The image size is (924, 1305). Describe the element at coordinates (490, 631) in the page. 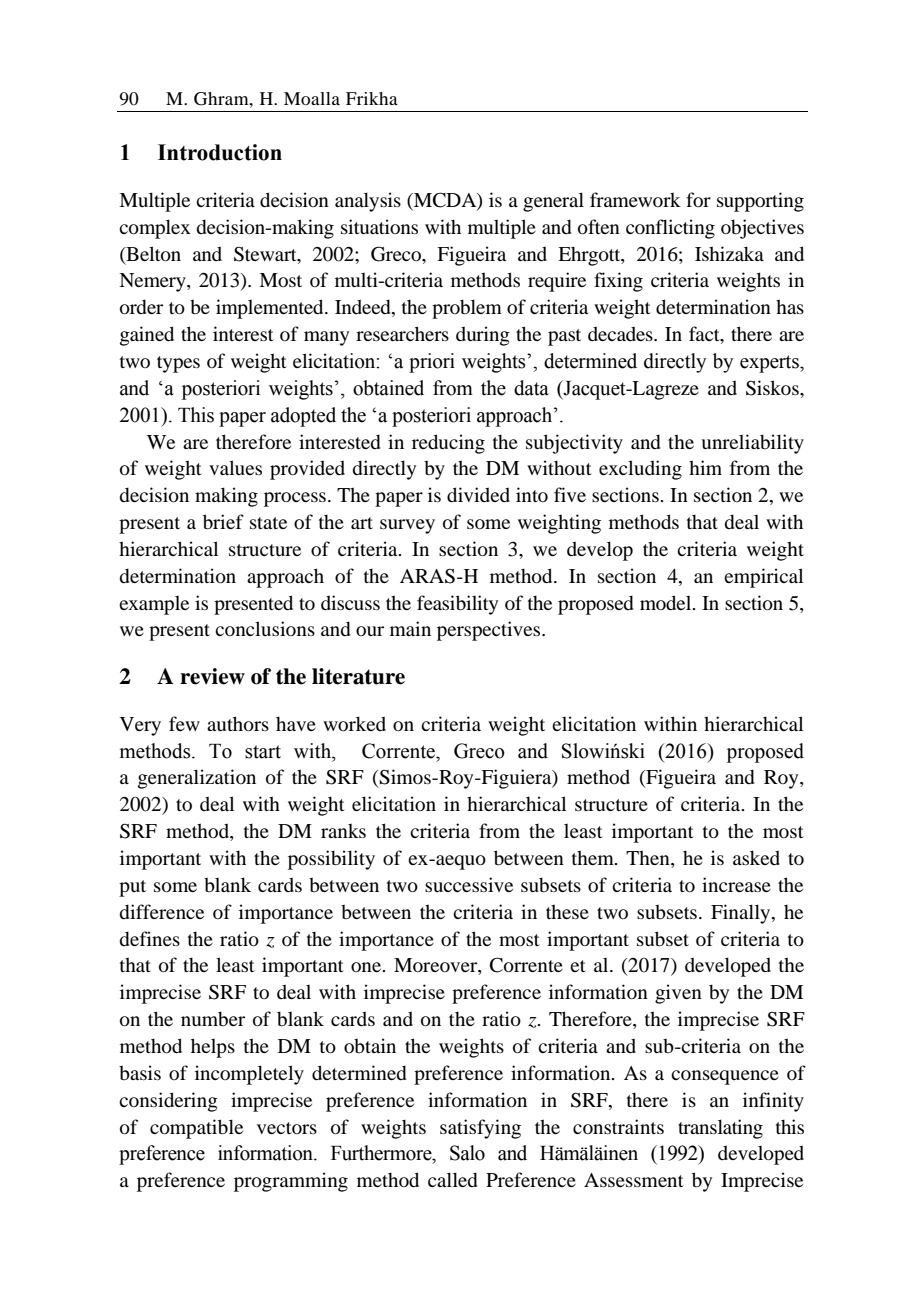

I see `perspectives` at that location.
